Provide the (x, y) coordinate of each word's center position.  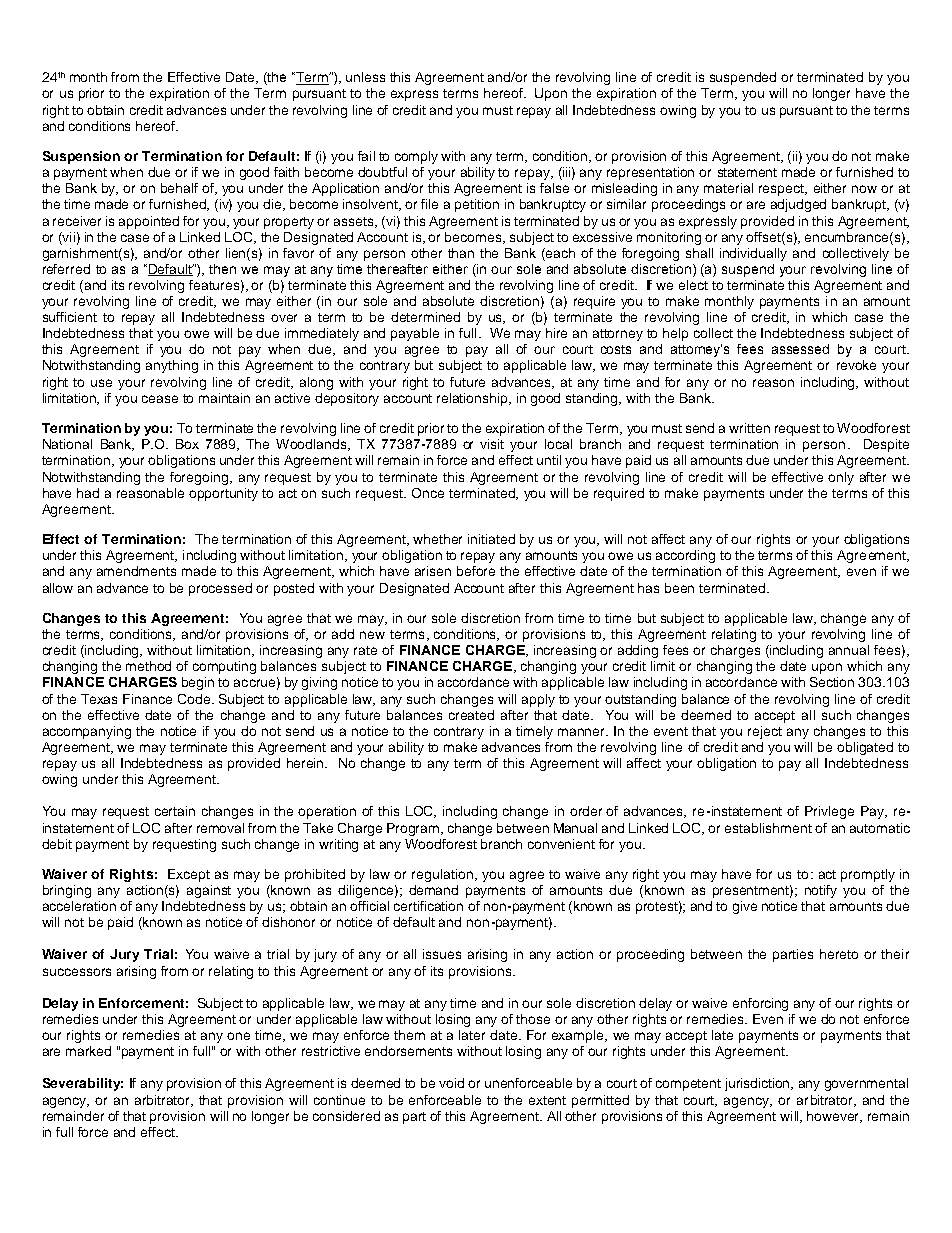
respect (782, 190)
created (471, 715)
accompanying (87, 732)
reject (765, 732)
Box (187, 444)
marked (88, 1051)
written (749, 428)
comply (416, 157)
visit (492, 444)
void (451, 1083)
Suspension (81, 157)
